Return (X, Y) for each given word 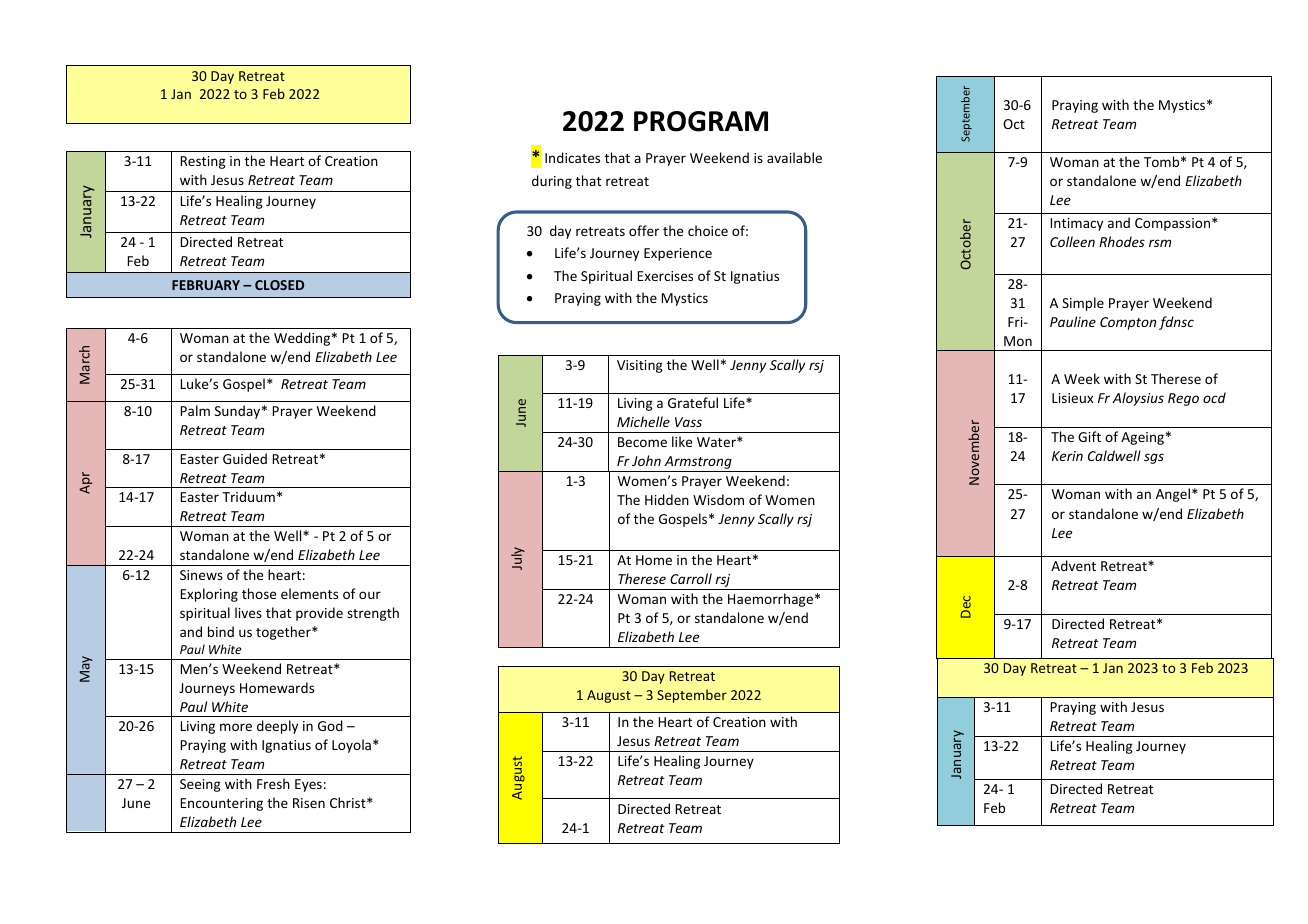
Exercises (665, 276)
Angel (1173, 495)
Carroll (691, 578)
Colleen (1072, 241)
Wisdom (718, 499)
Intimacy (1077, 224)
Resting (203, 162)
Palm (195, 410)
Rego (1183, 399)
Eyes (308, 785)
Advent (1073, 565)
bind (221, 631)
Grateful (693, 402)
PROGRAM (701, 121)
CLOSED (279, 285)
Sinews (201, 575)
